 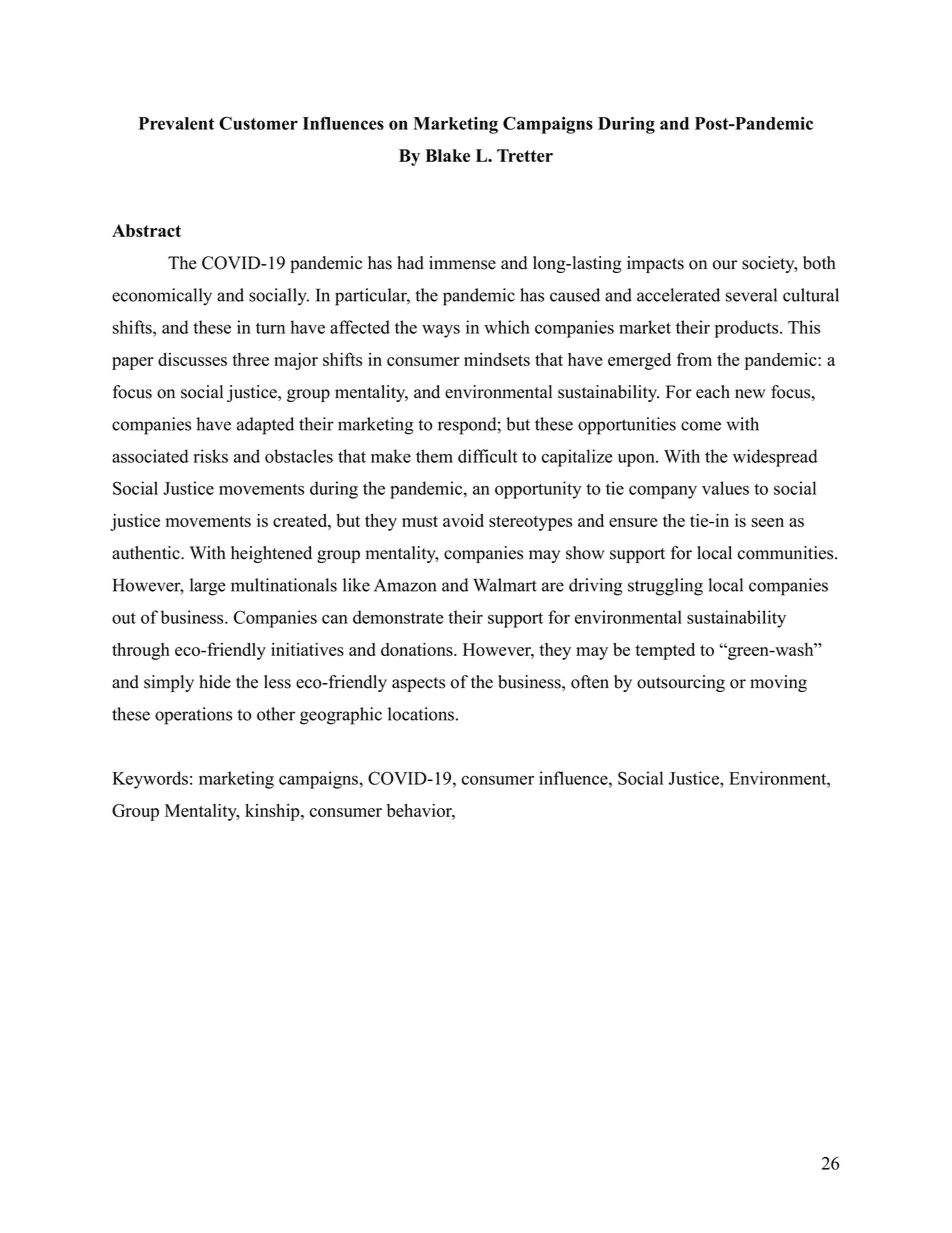 I want to click on moving, so click(x=778, y=683).
